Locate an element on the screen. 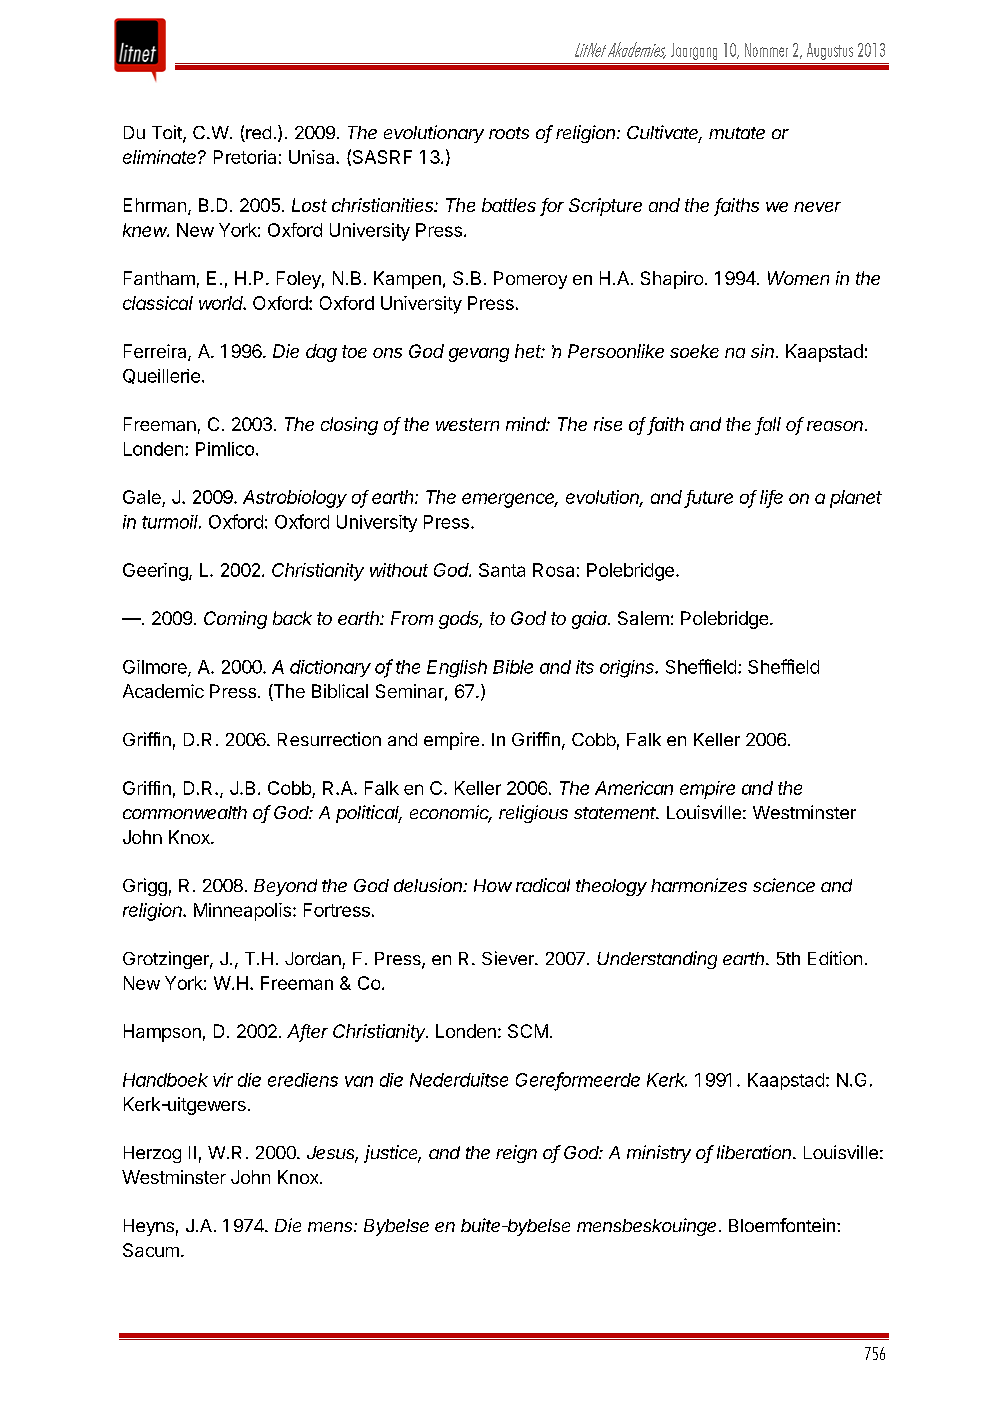 This screenshot has width=1008, height=1425. Salem is located at coordinates (643, 618).
